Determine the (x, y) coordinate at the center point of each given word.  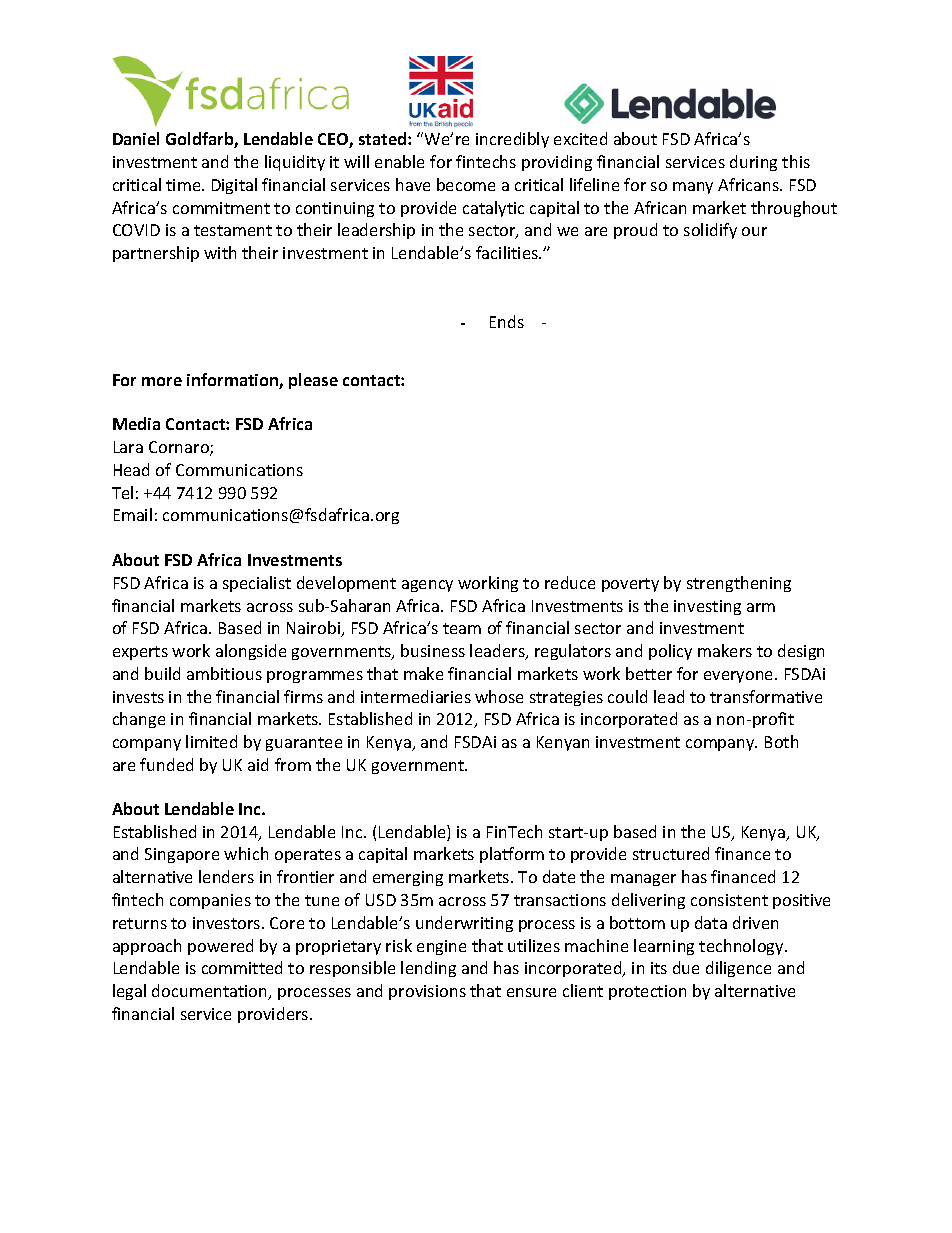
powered (220, 947)
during (753, 163)
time (184, 185)
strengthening (739, 584)
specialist (257, 584)
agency (427, 586)
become (466, 184)
